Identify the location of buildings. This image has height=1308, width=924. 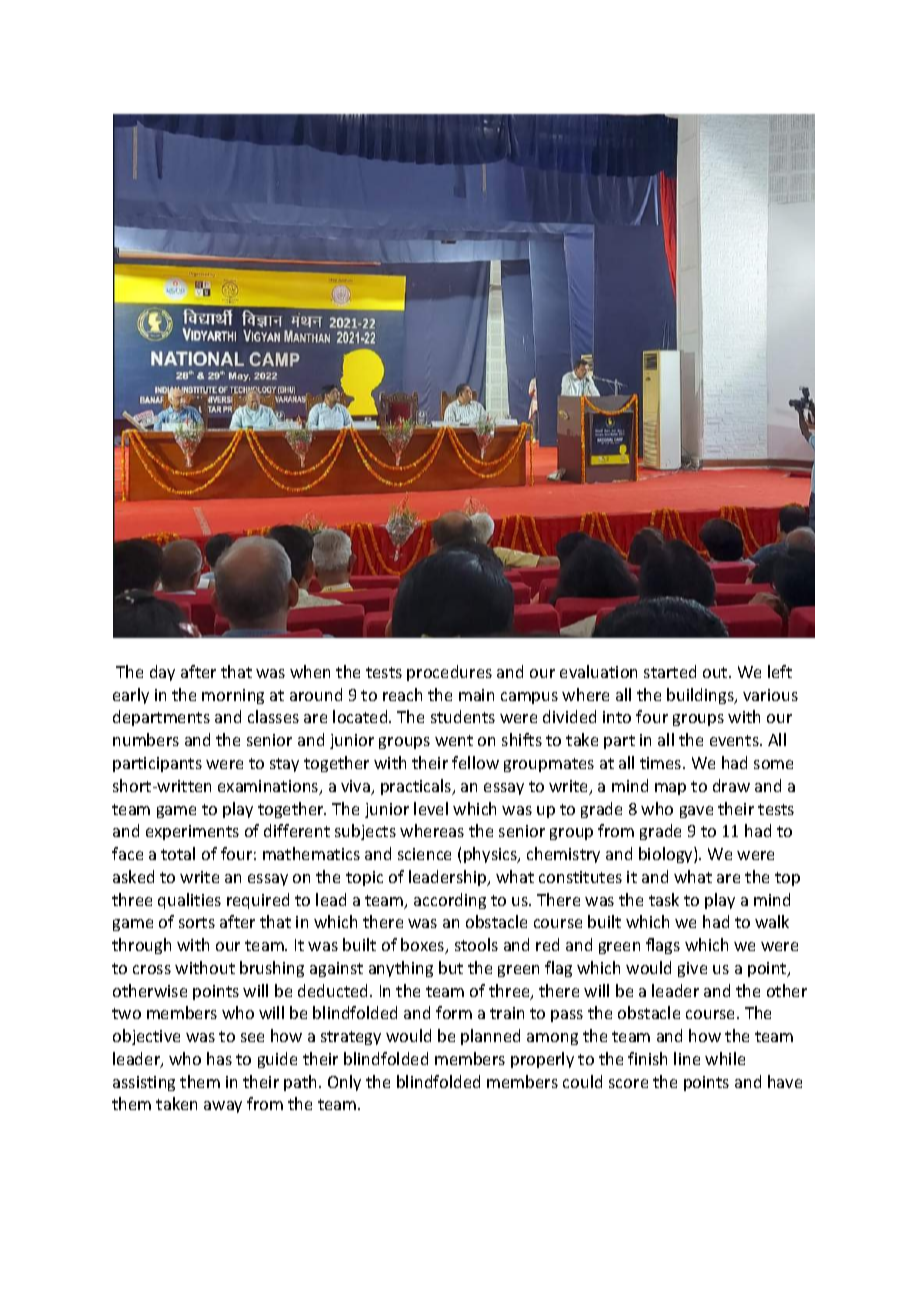
(701, 696).
